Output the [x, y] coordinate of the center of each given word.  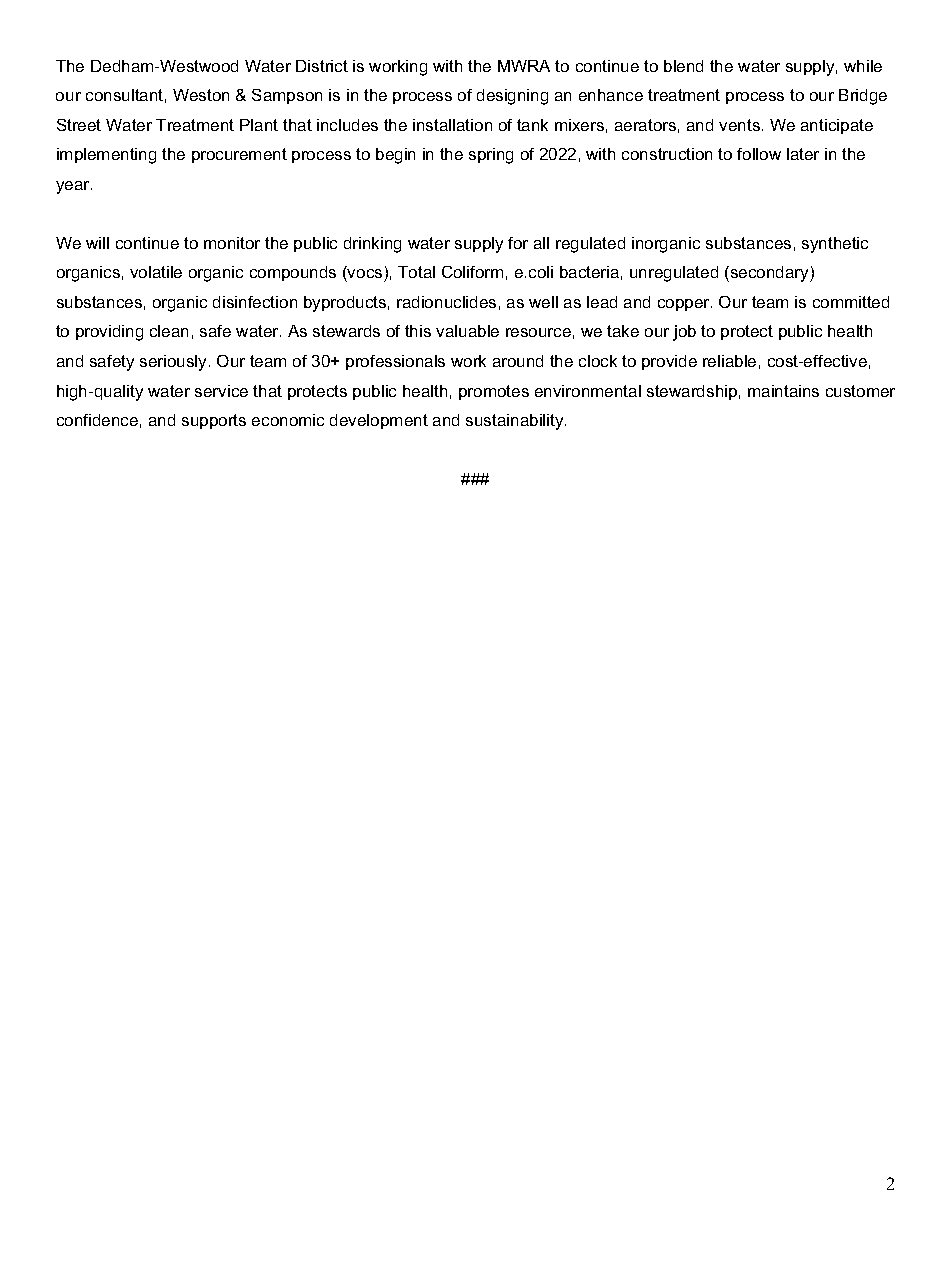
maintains [783, 391]
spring [491, 156]
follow [759, 154]
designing [512, 97]
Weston [201, 95]
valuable [467, 331]
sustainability [516, 422]
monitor [232, 243]
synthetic [835, 245]
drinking [372, 245]
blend [683, 66]
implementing [106, 156]
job [684, 333]
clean [169, 331]
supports [214, 421]
